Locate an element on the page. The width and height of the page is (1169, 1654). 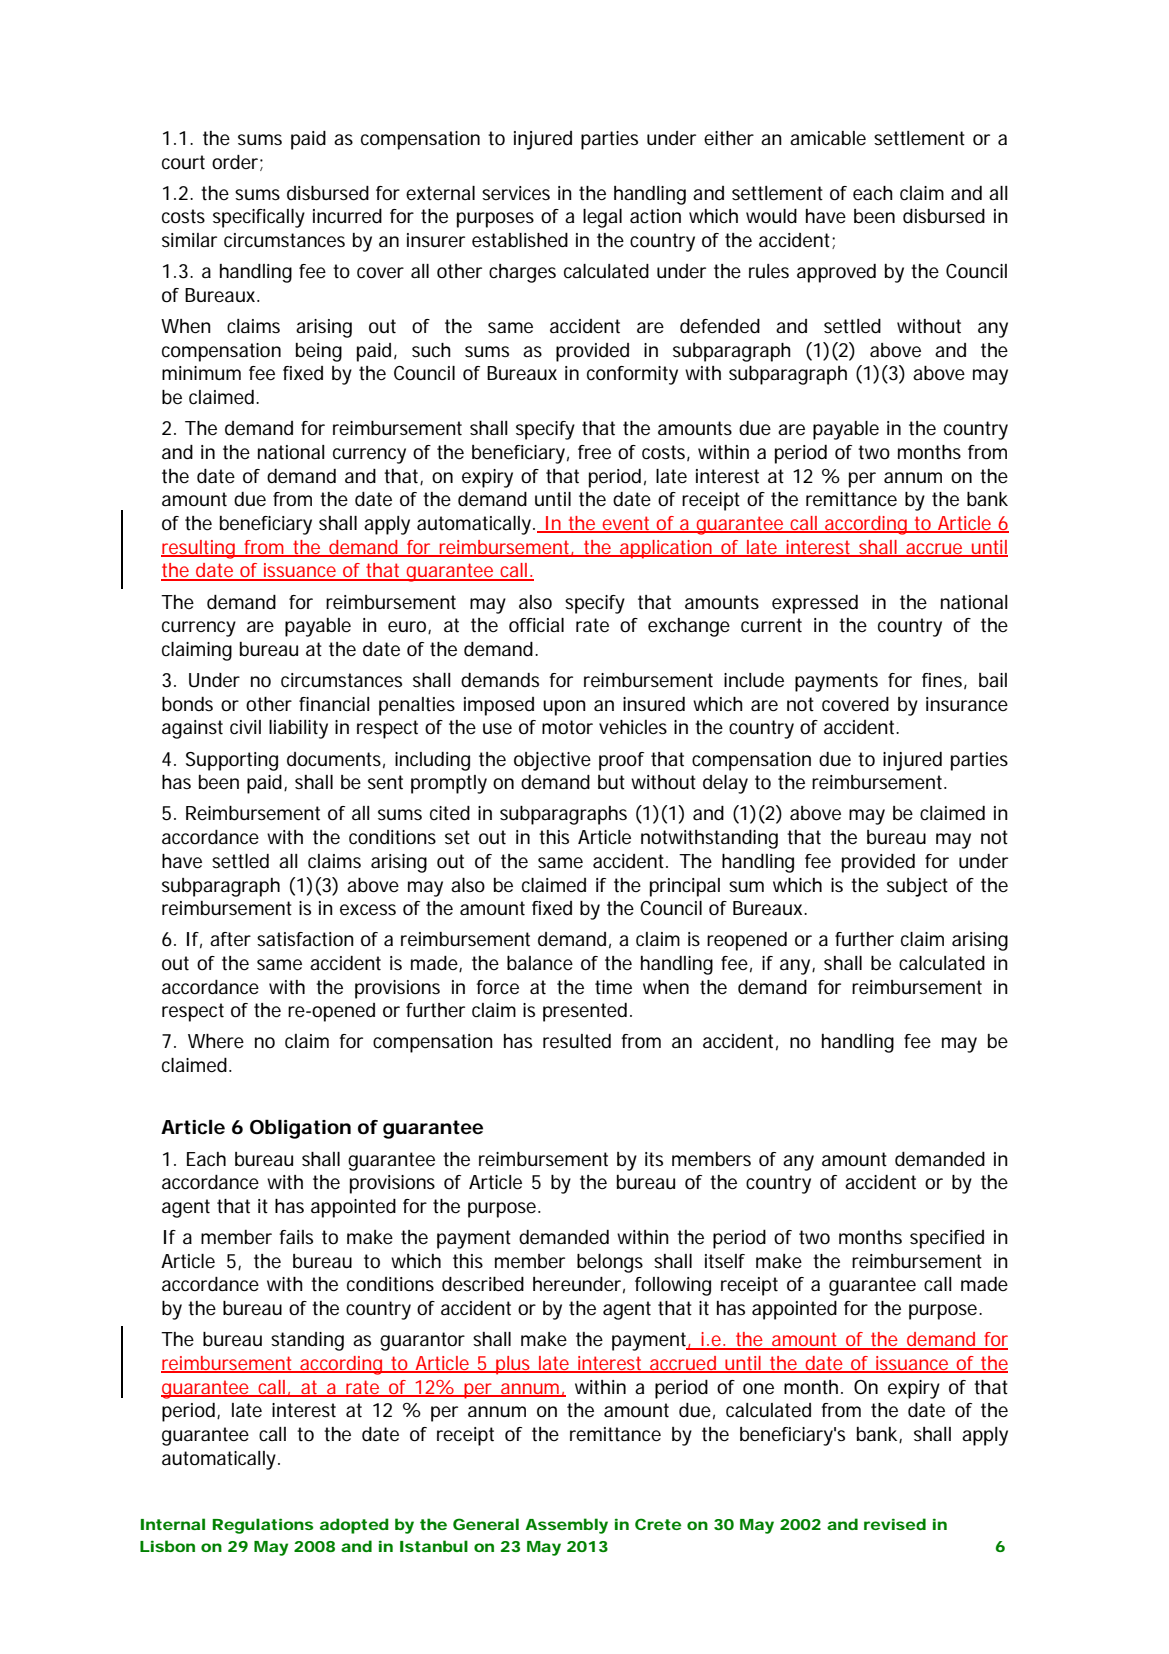
subject is located at coordinates (917, 887).
